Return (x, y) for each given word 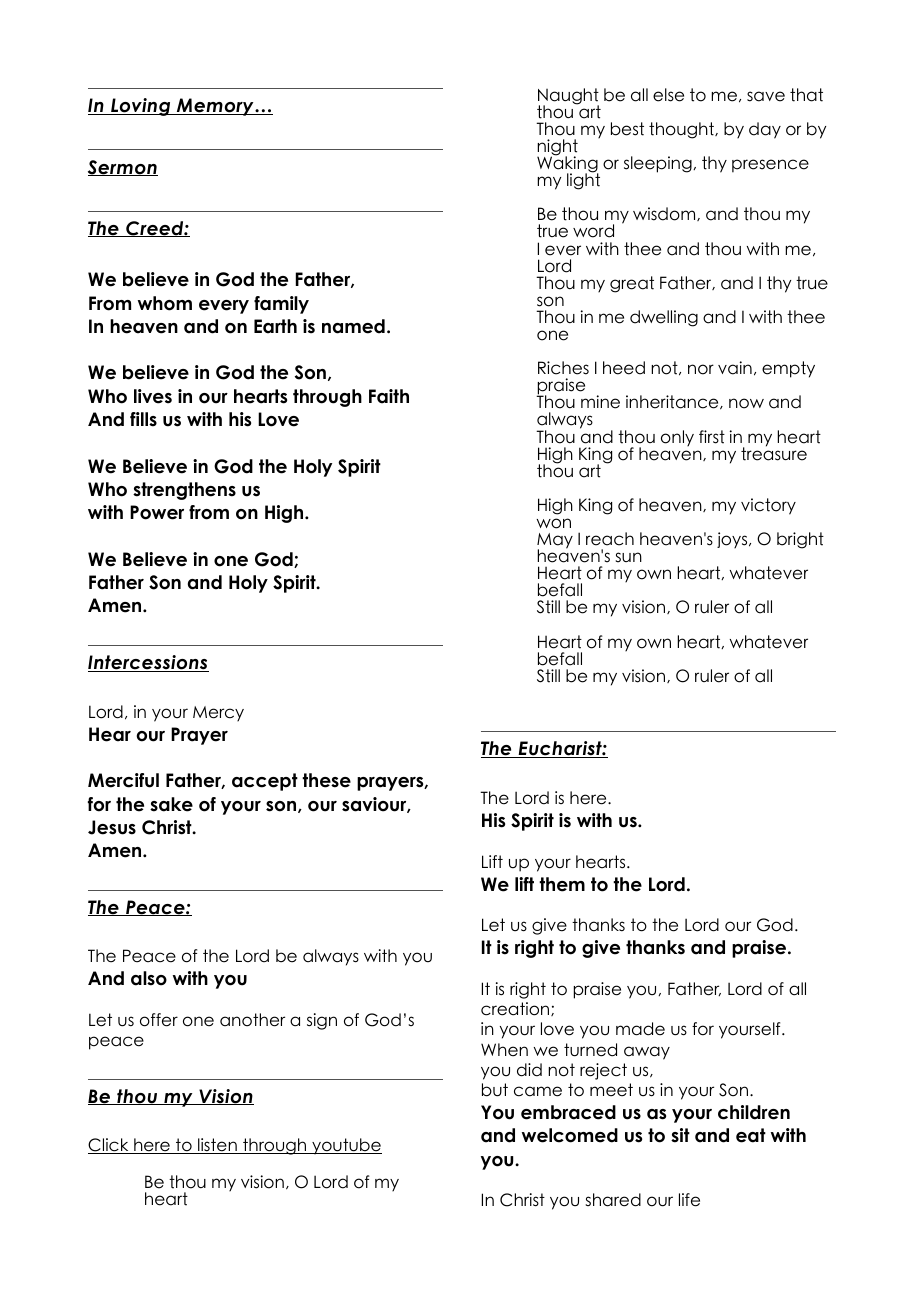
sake (171, 804)
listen (217, 1146)
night (557, 148)
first (712, 437)
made (640, 1029)
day (765, 130)
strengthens (184, 491)
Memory (215, 107)
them (562, 884)
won (553, 523)
